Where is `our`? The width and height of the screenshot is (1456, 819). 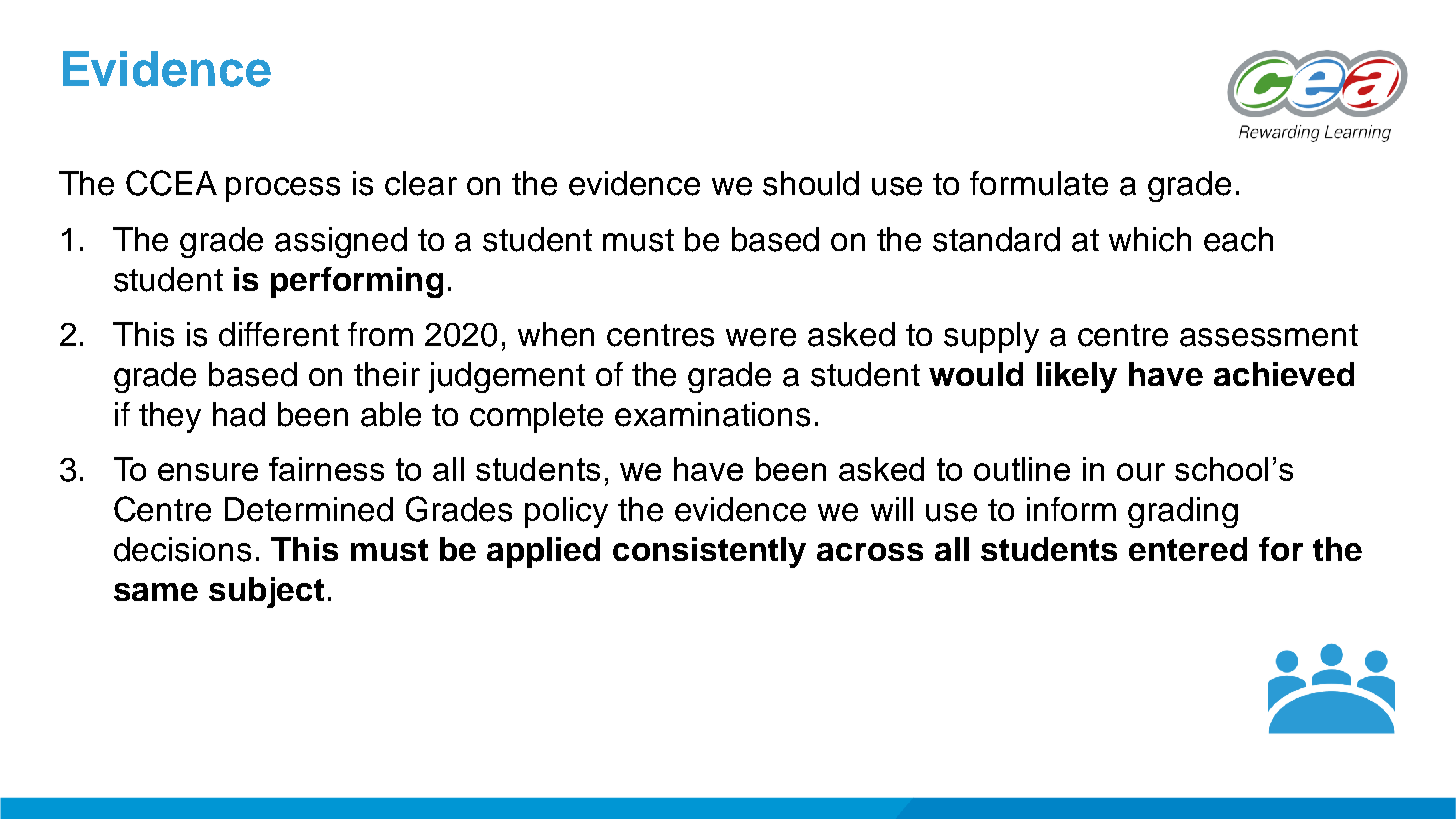
our is located at coordinates (1141, 472).
